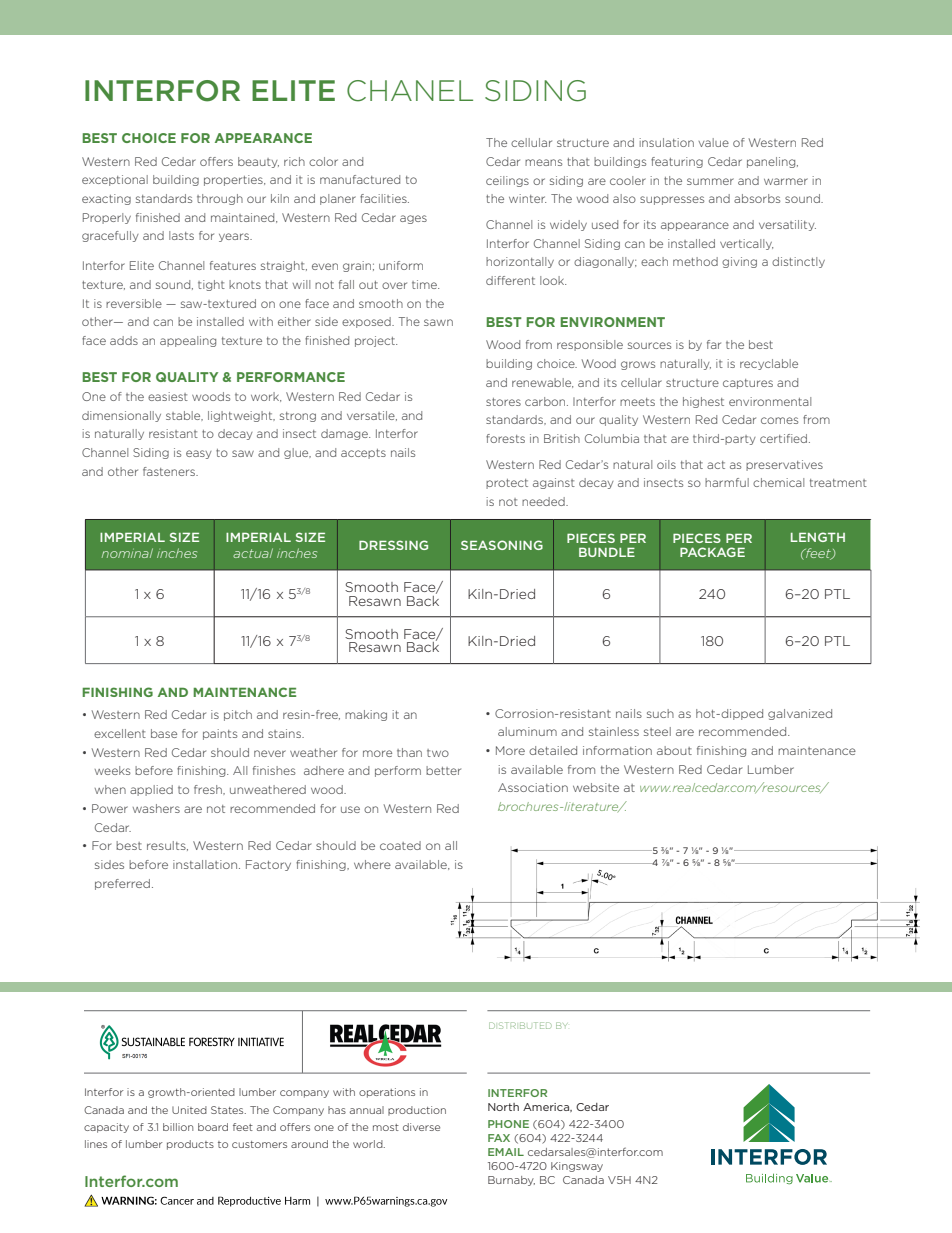  Describe the element at coordinates (714, 142) in the page. I see `value` at that location.
